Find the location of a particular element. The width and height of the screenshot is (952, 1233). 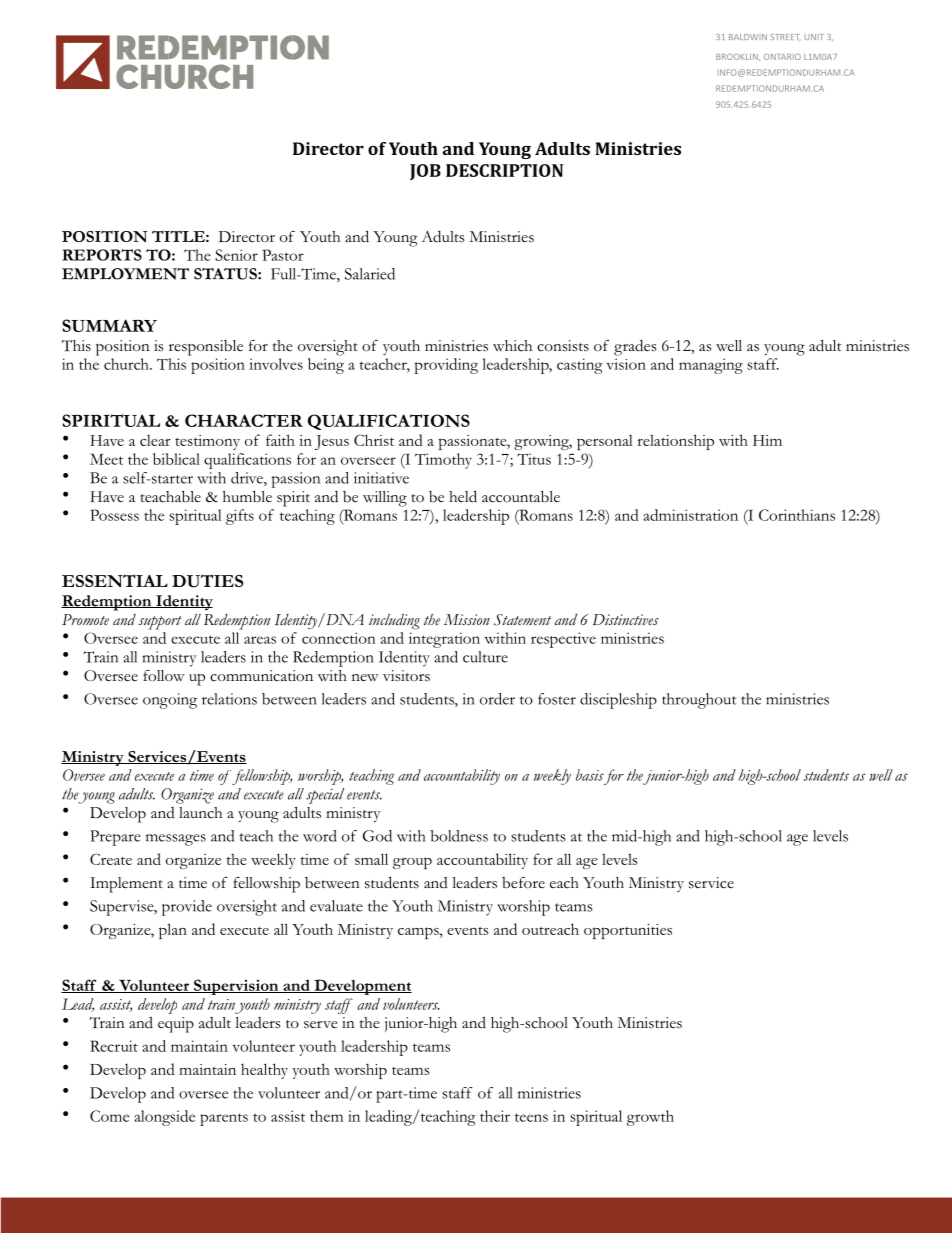

administration is located at coordinates (691, 515).
